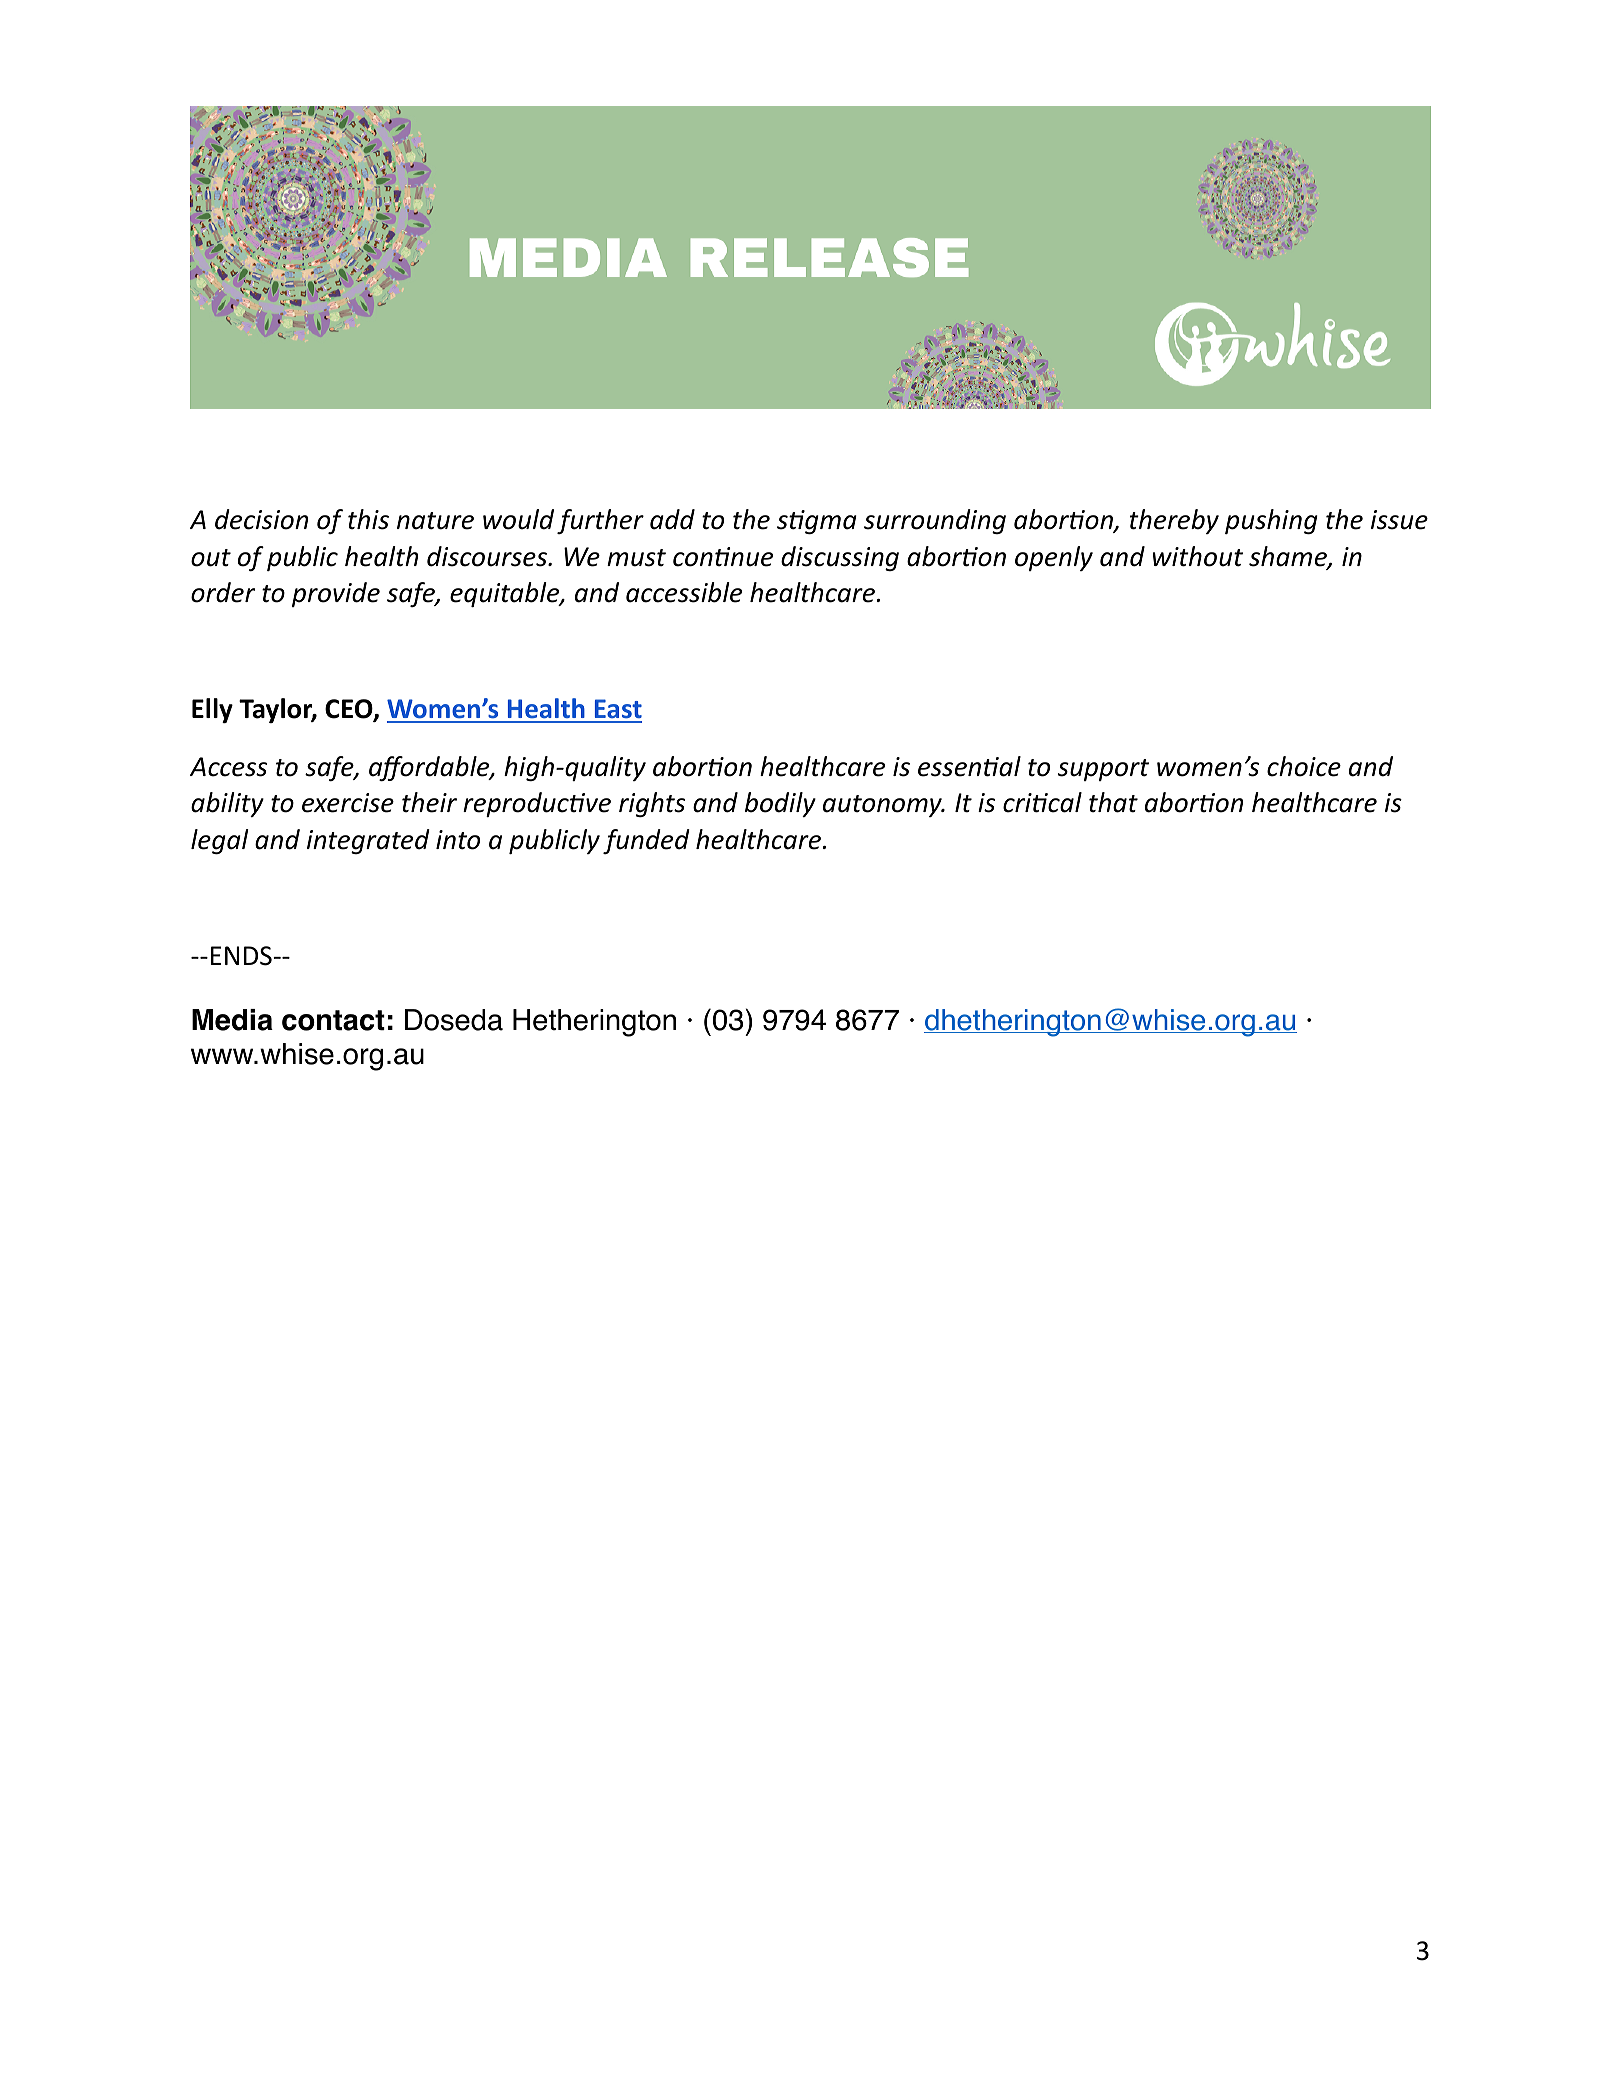 The height and width of the screenshot is (2098, 1621). I want to click on contact, so click(333, 1020).
